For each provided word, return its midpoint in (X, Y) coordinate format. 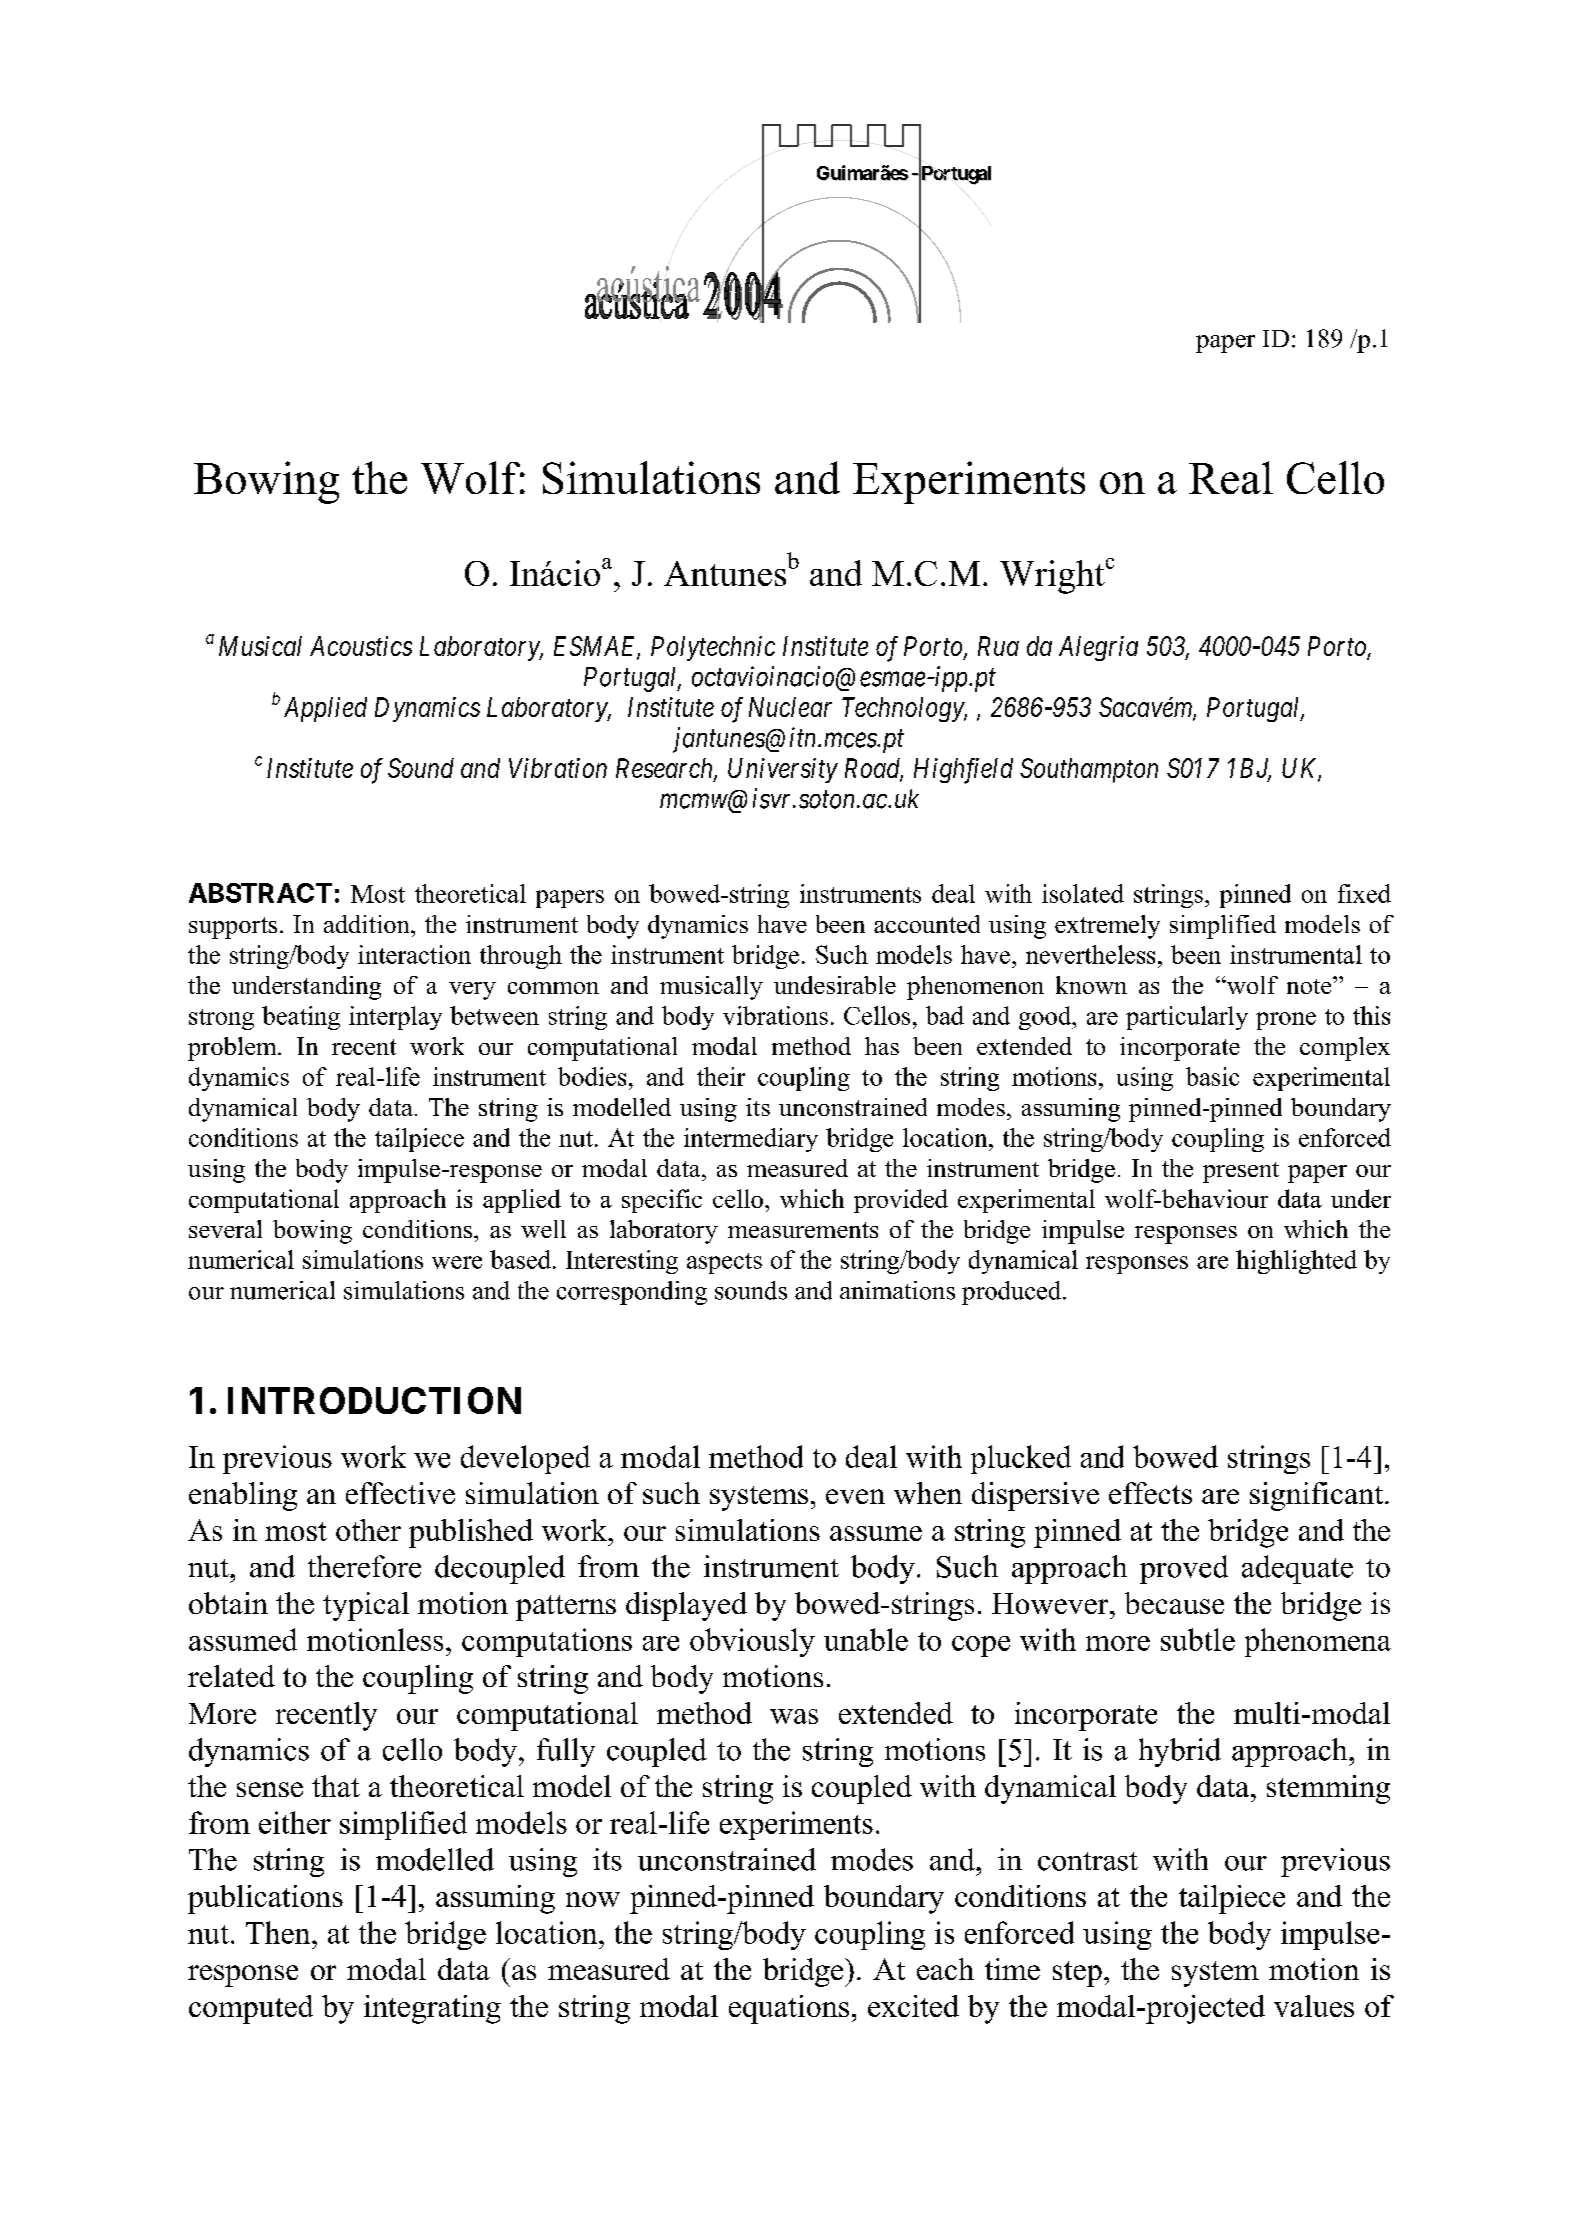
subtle (1198, 1639)
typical (366, 1606)
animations (897, 1290)
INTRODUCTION (374, 1400)
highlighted (1296, 1262)
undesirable (835, 985)
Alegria (1098, 648)
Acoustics (361, 646)
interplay (395, 1018)
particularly (1187, 1018)
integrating (432, 2009)
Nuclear (790, 707)
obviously (752, 1642)
